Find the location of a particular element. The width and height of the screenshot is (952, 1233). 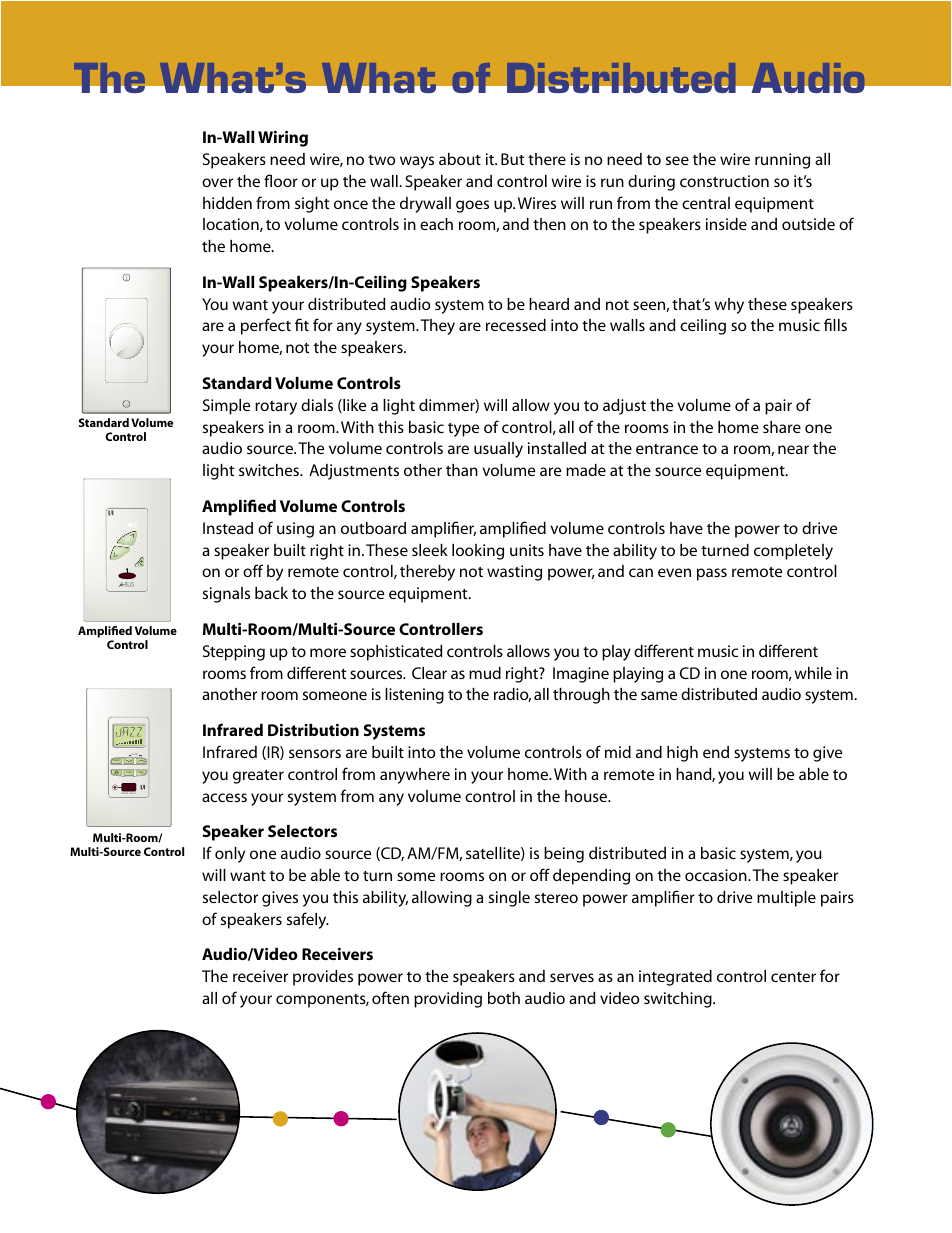

Wiring is located at coordinates (283, 139).
